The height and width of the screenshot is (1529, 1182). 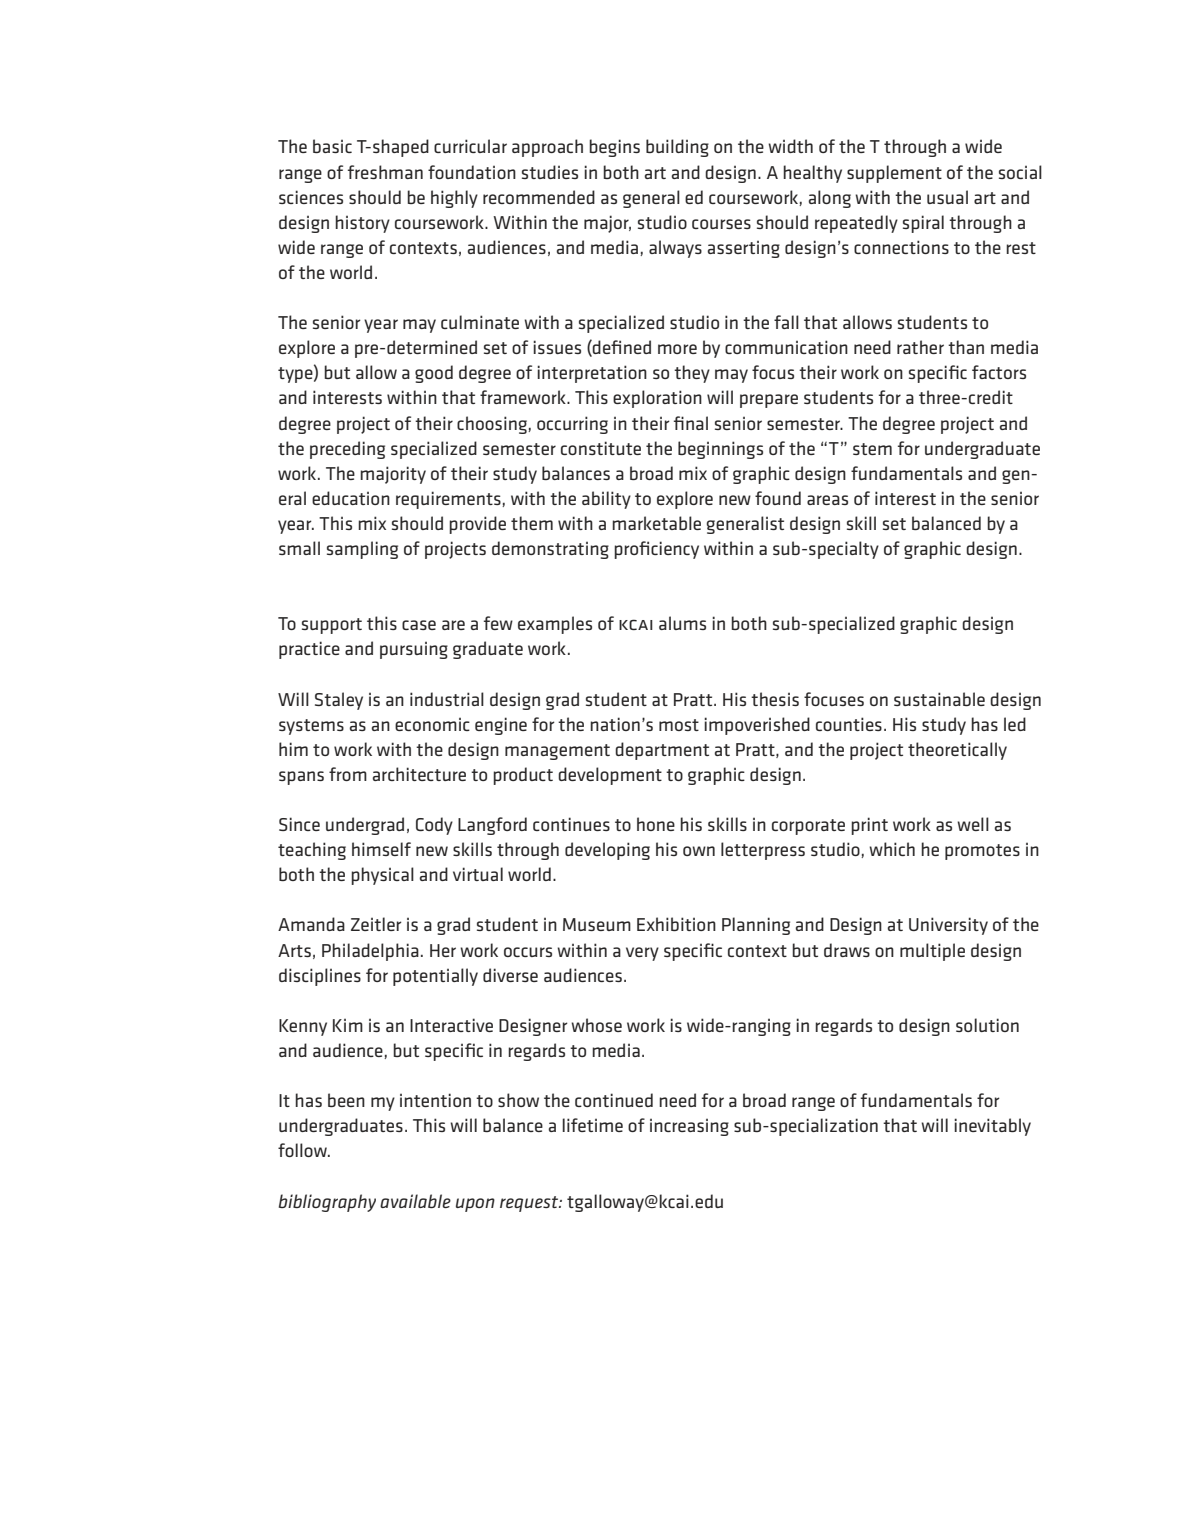 I want to click on building, so click(x=677, y=148).
